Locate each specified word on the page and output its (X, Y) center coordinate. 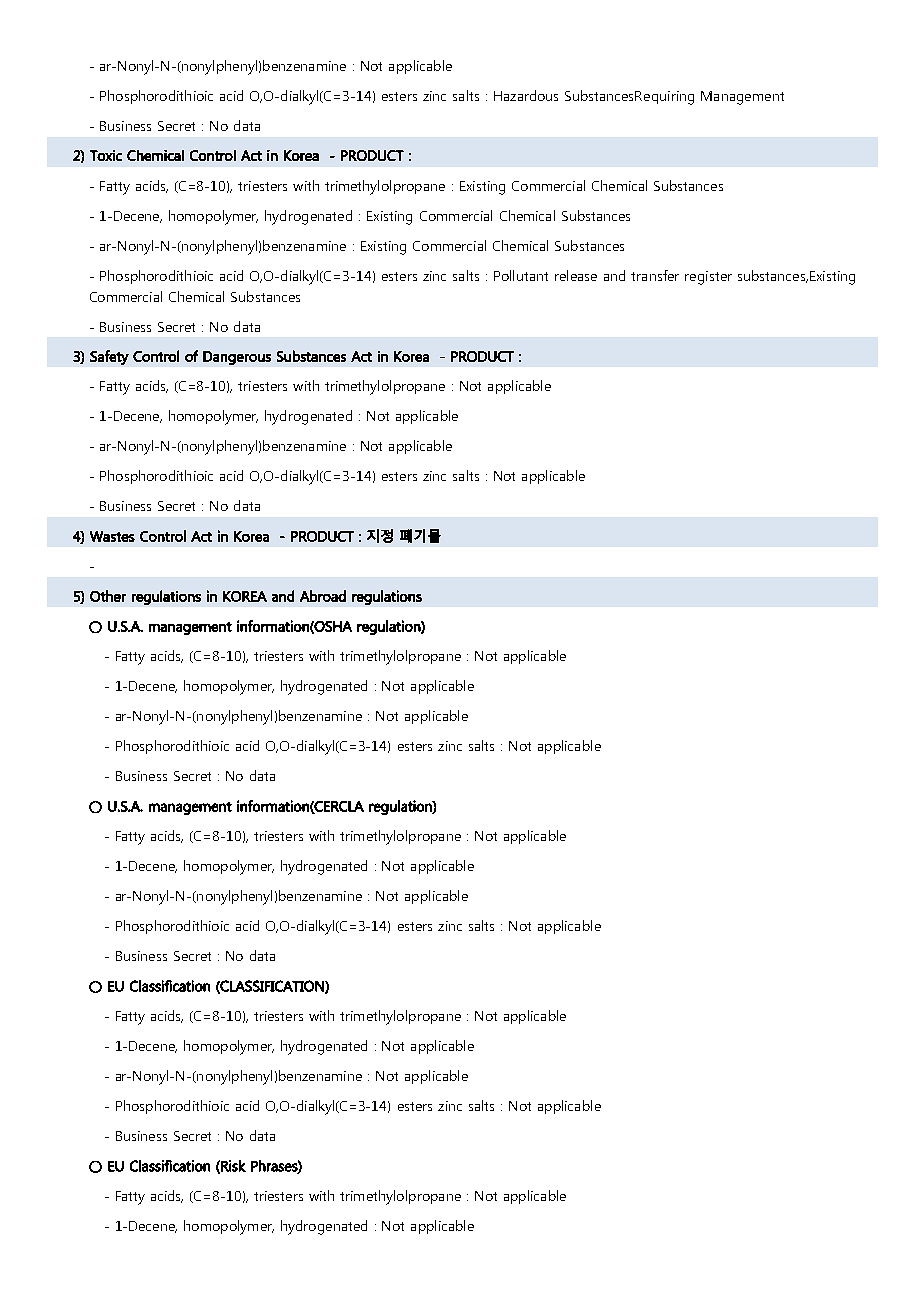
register (708, 278)
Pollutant (521, 275)
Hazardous (526, 95)
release (576, 275)
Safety (109, 357)
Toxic (106, 155)
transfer (655, 275)
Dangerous (237, 358)
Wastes (112, 536)
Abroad (323, 596)
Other (108, 596)
